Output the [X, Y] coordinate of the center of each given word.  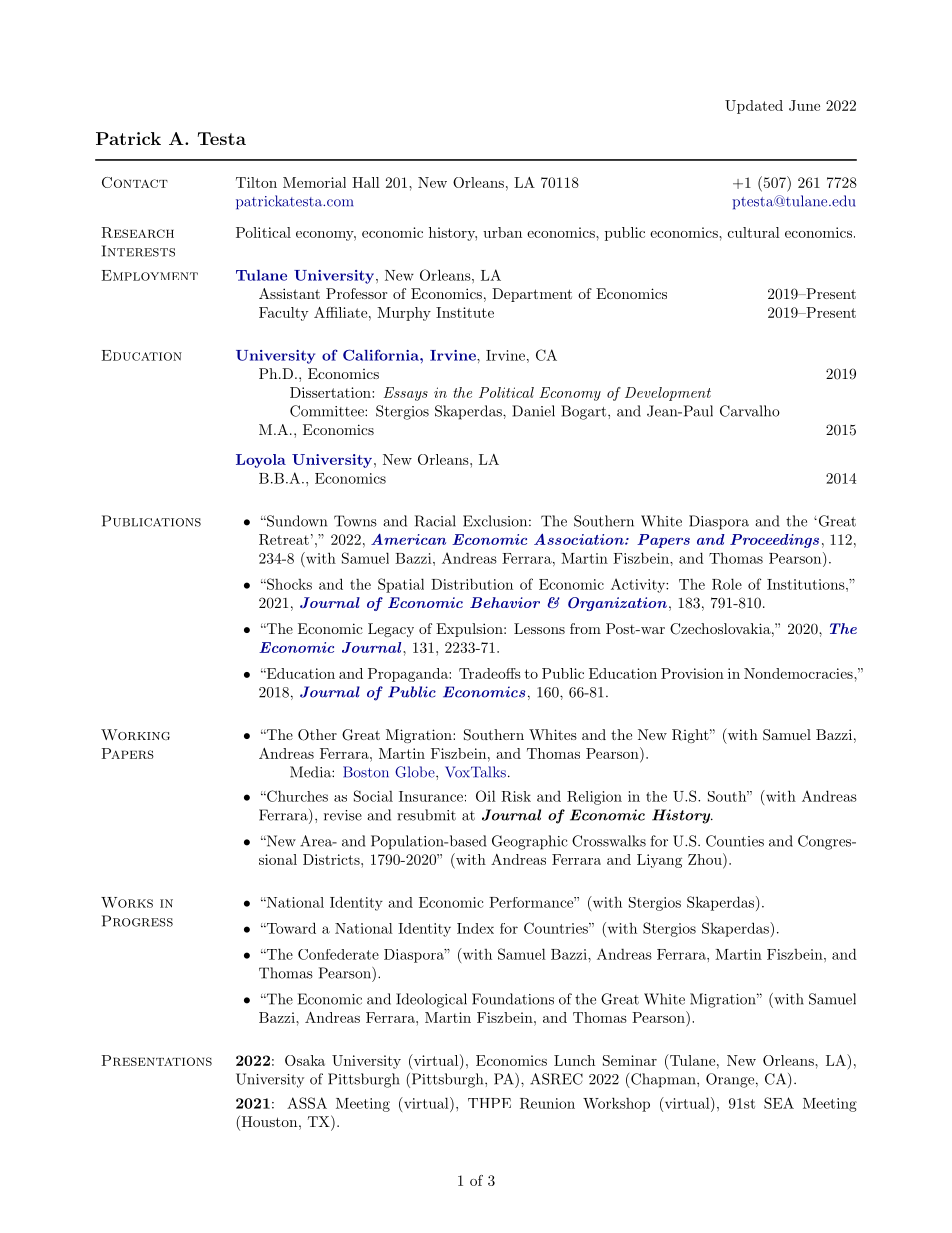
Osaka [305, 1060]
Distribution [472, 584]
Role [727, 584]
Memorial [314, 182]
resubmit [426, 815]
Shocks [288, 584]
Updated [754, 107]
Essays [405, 394]
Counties [735, 841]
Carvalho [750, 411]
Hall [366, 182]
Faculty [284, 314]
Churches [296, 796]
